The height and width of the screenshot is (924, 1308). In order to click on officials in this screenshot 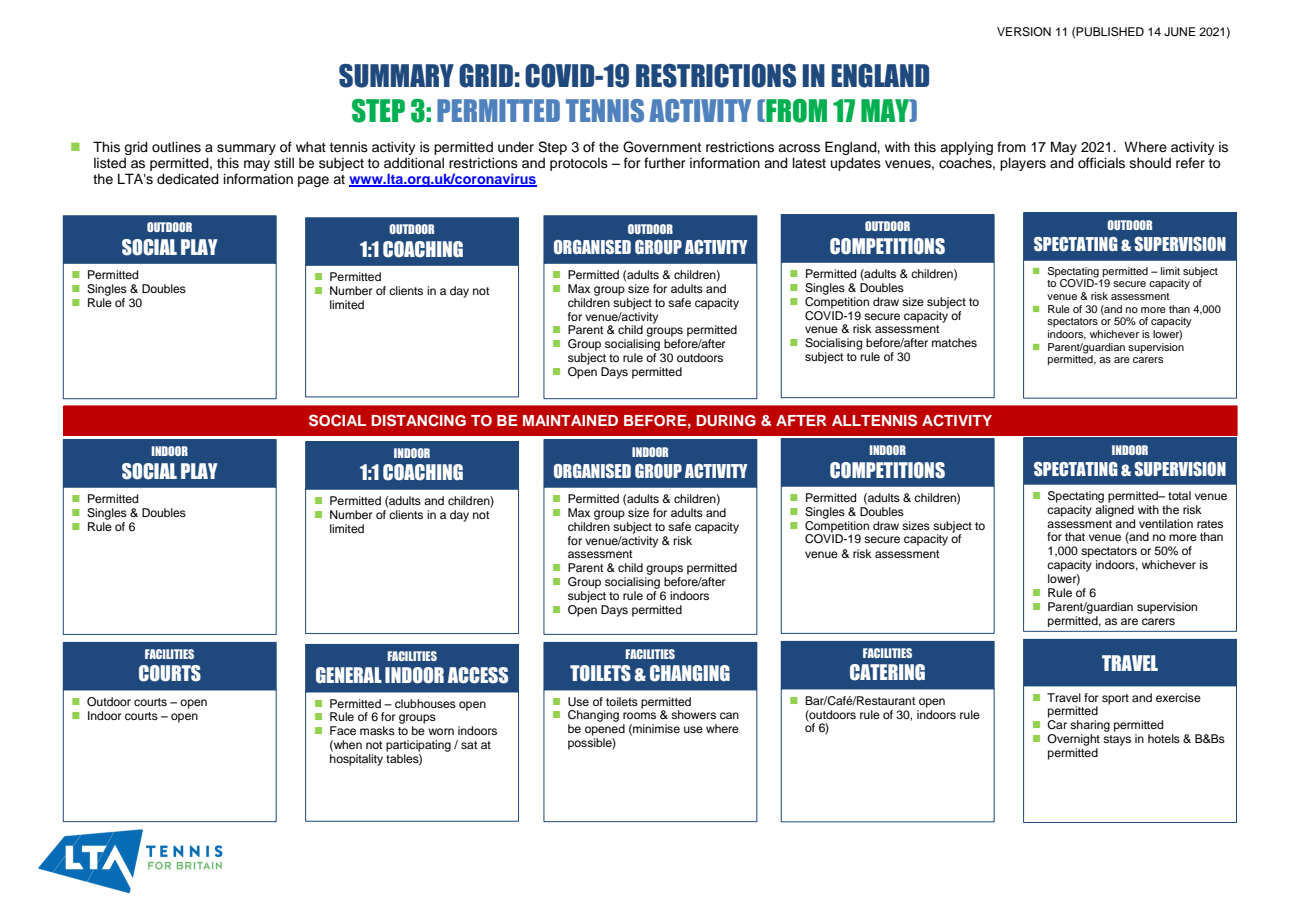, I will do `click(1101, 163)`.
